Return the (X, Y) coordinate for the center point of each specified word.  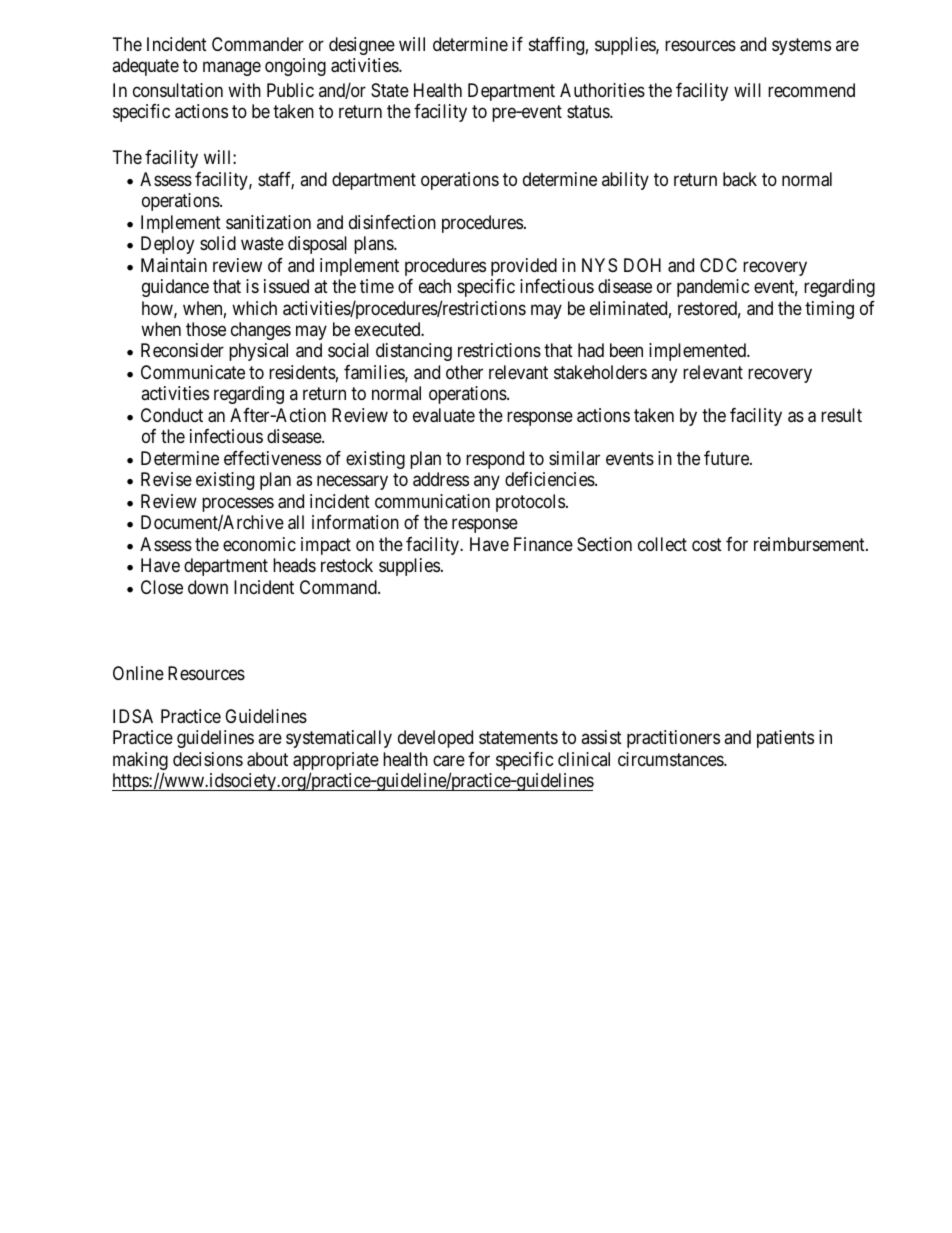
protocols (530, 503)
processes (238, 506)
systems (801, 46)
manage (232, 68)
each (435, 286)
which (254, 308)
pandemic (713, 288)
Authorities (602, 90)
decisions (208, 759)
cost (707, 544)
